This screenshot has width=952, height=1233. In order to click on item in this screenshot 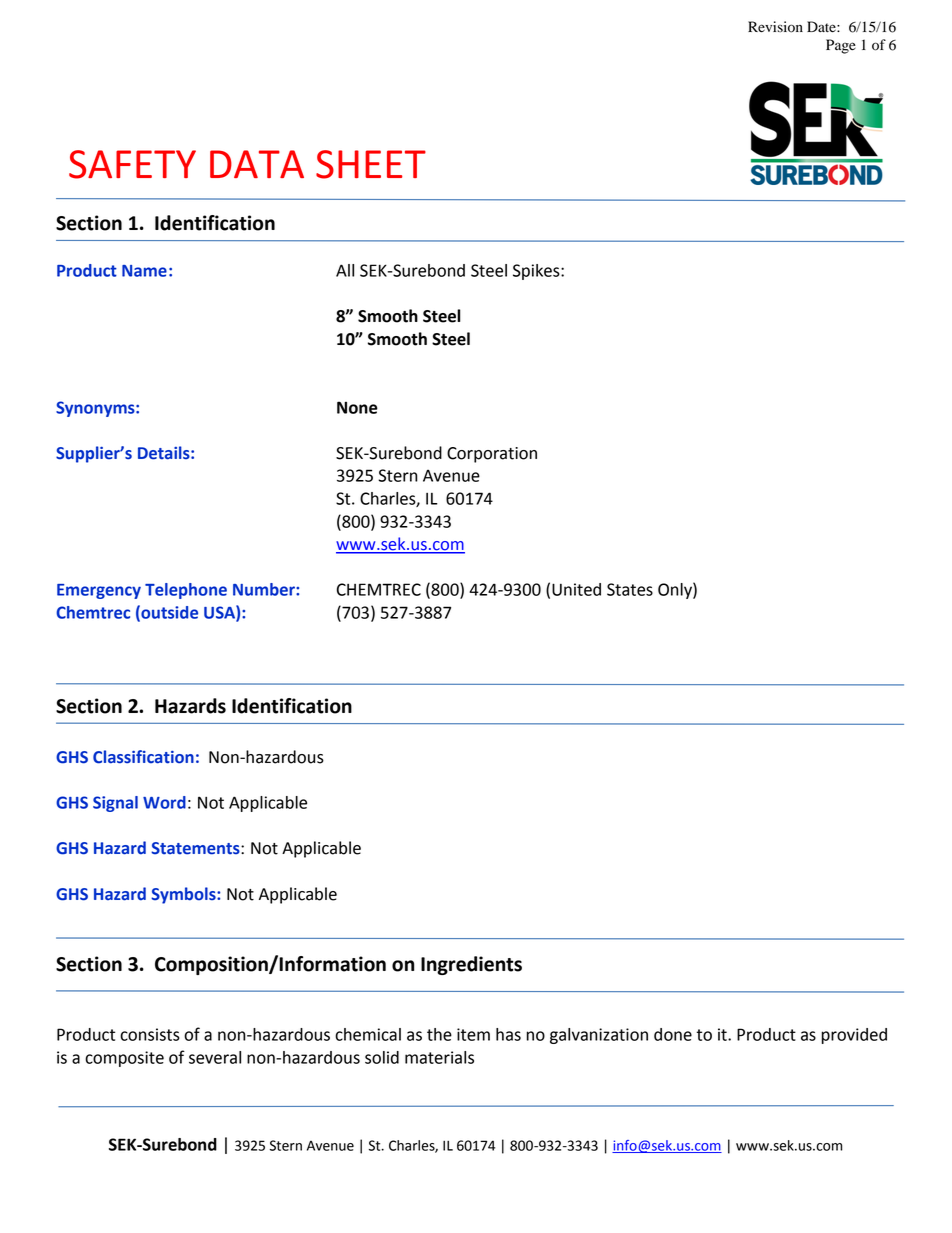, I will do `click(473, 1034)`.
